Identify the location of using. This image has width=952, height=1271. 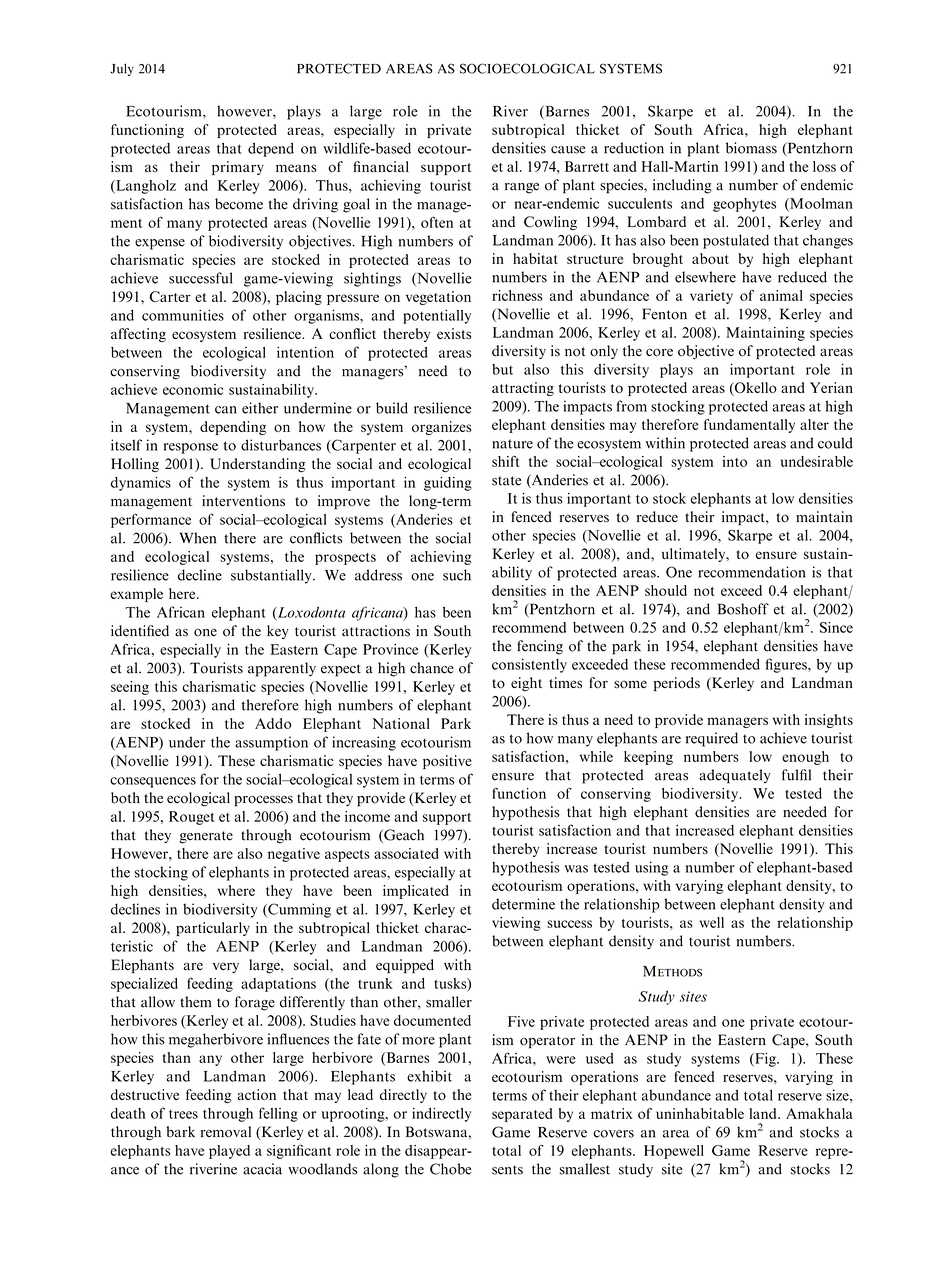
(651, 868).
